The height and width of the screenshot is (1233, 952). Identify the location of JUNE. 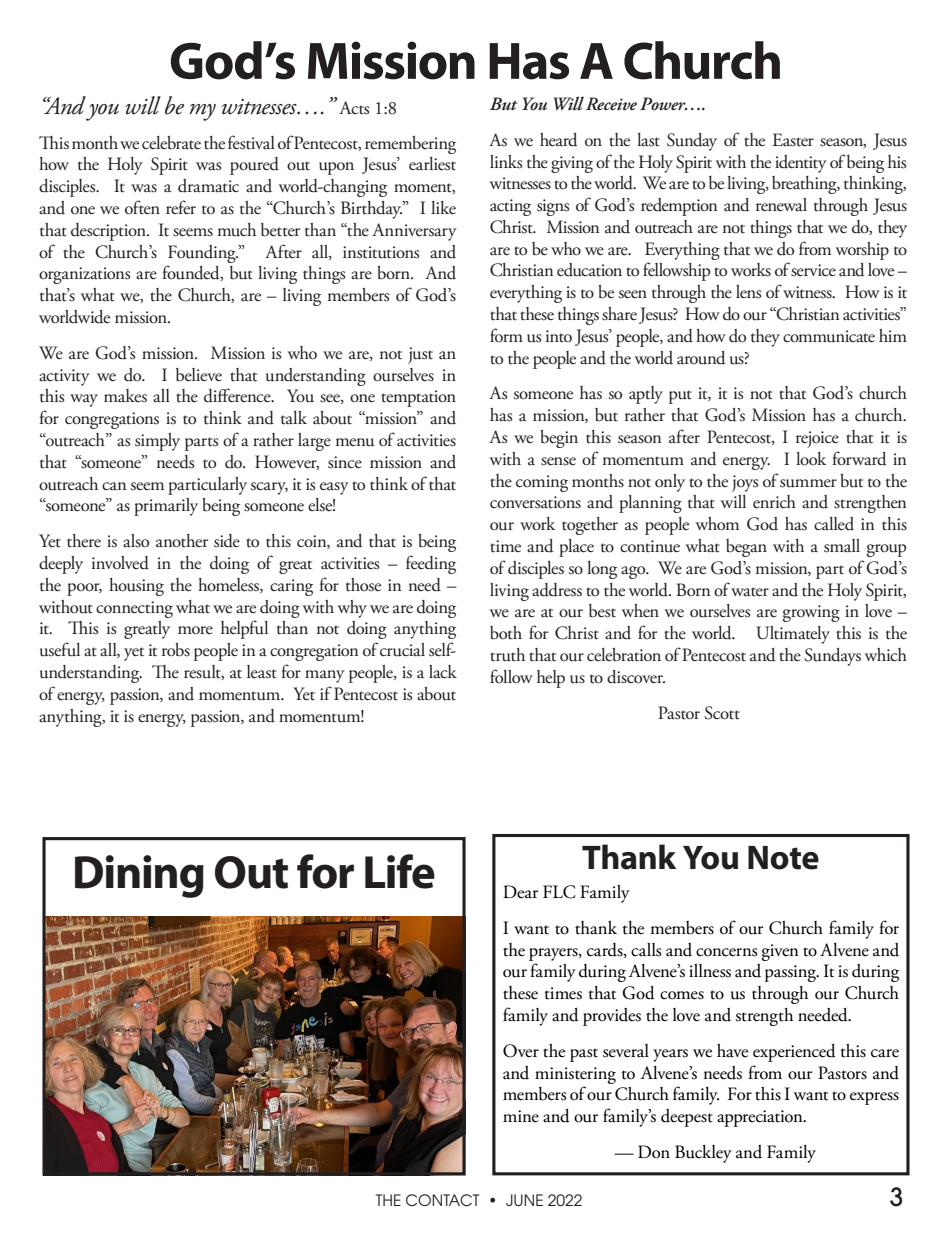
(524, 1200).
